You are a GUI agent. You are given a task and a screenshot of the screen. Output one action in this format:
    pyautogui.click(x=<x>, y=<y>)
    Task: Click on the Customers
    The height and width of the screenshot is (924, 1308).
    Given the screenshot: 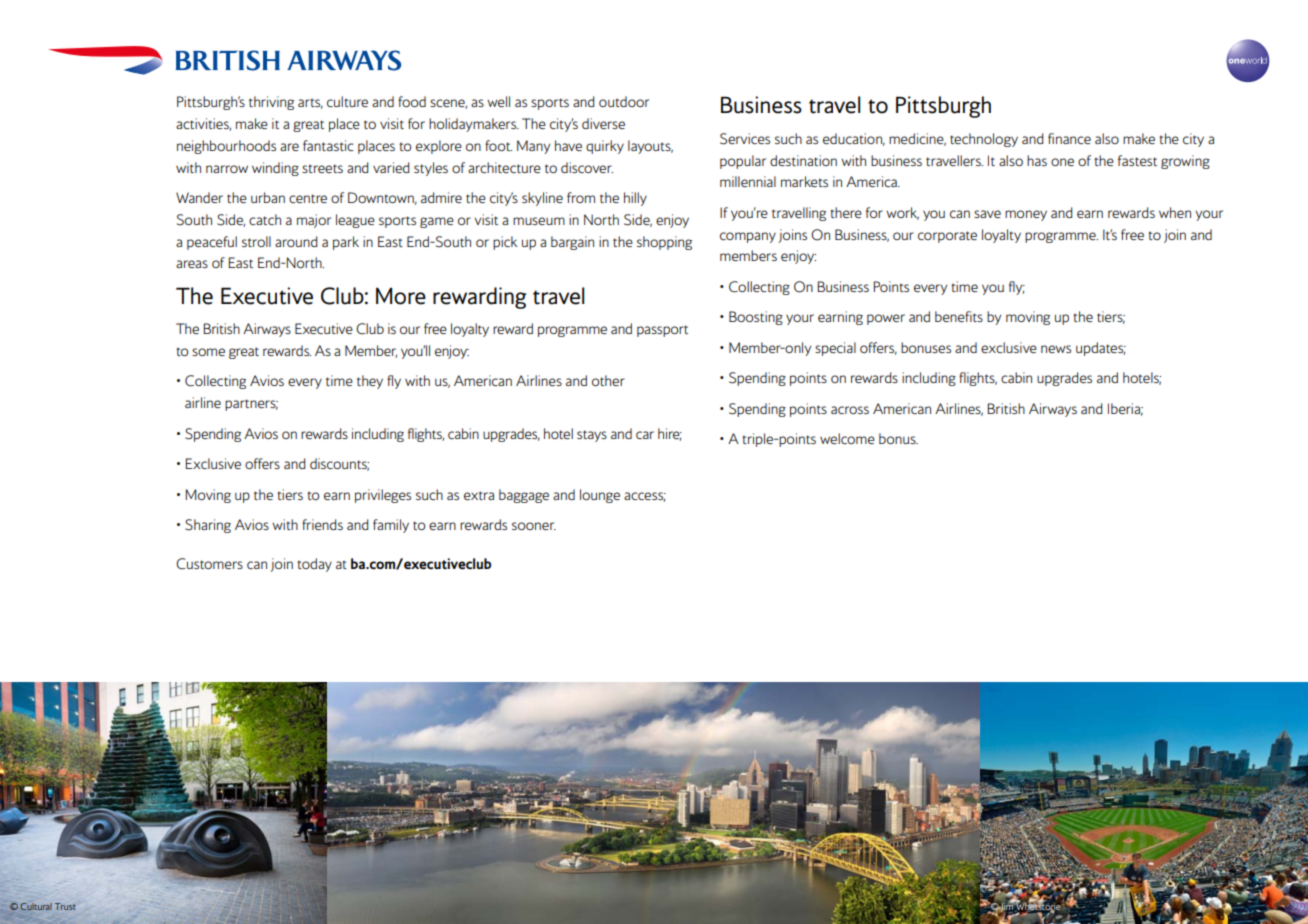 What is the action you would take?
    pyautogui.click(x=209, y=564)
